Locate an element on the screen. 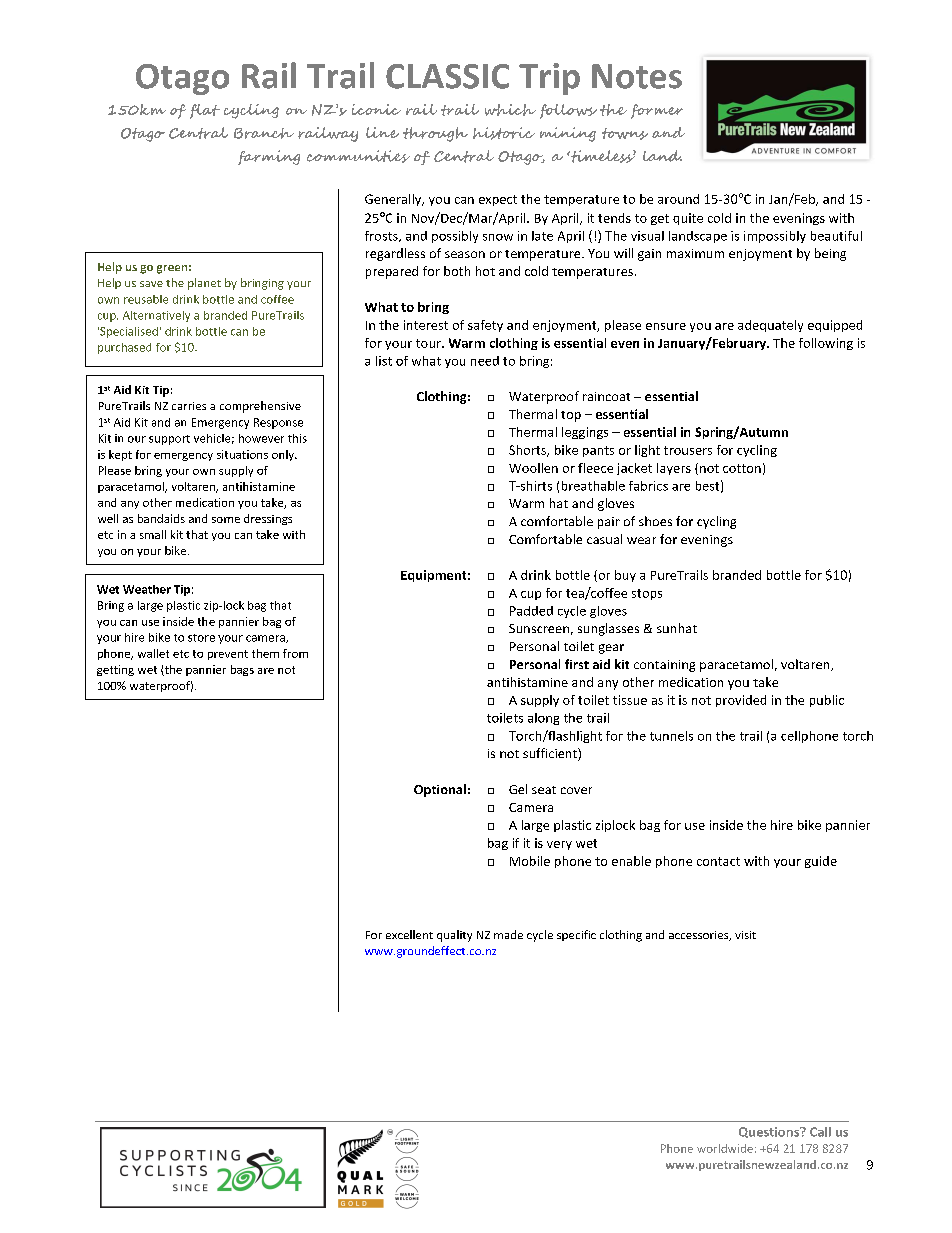 Image resolution: width=952 pixels, height=1233 pixels. CLASSIC is located at coordinates (447, 76).
